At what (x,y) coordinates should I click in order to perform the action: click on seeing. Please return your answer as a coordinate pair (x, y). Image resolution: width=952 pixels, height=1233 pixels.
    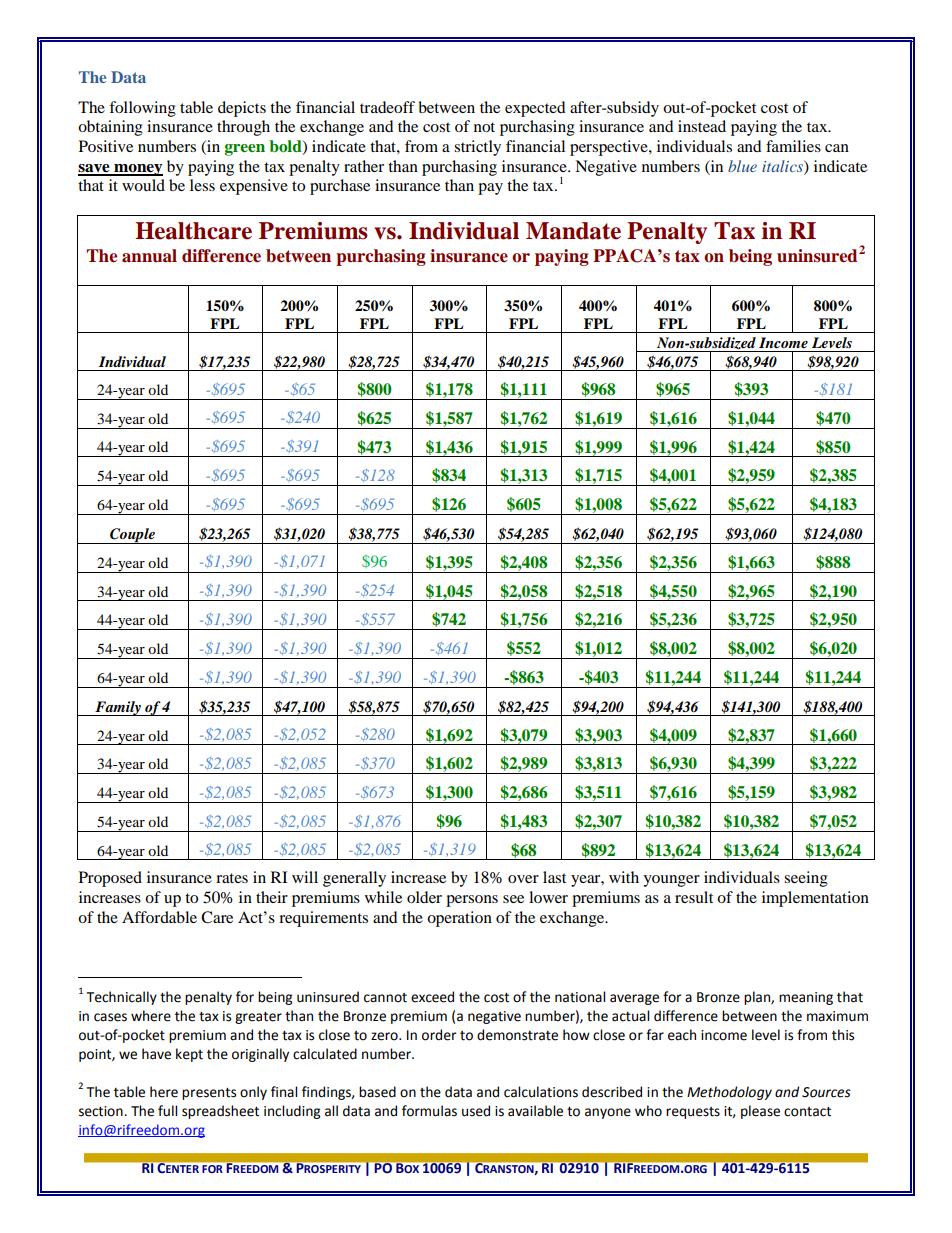
    Looking at the image, I should click on (806, 879).
